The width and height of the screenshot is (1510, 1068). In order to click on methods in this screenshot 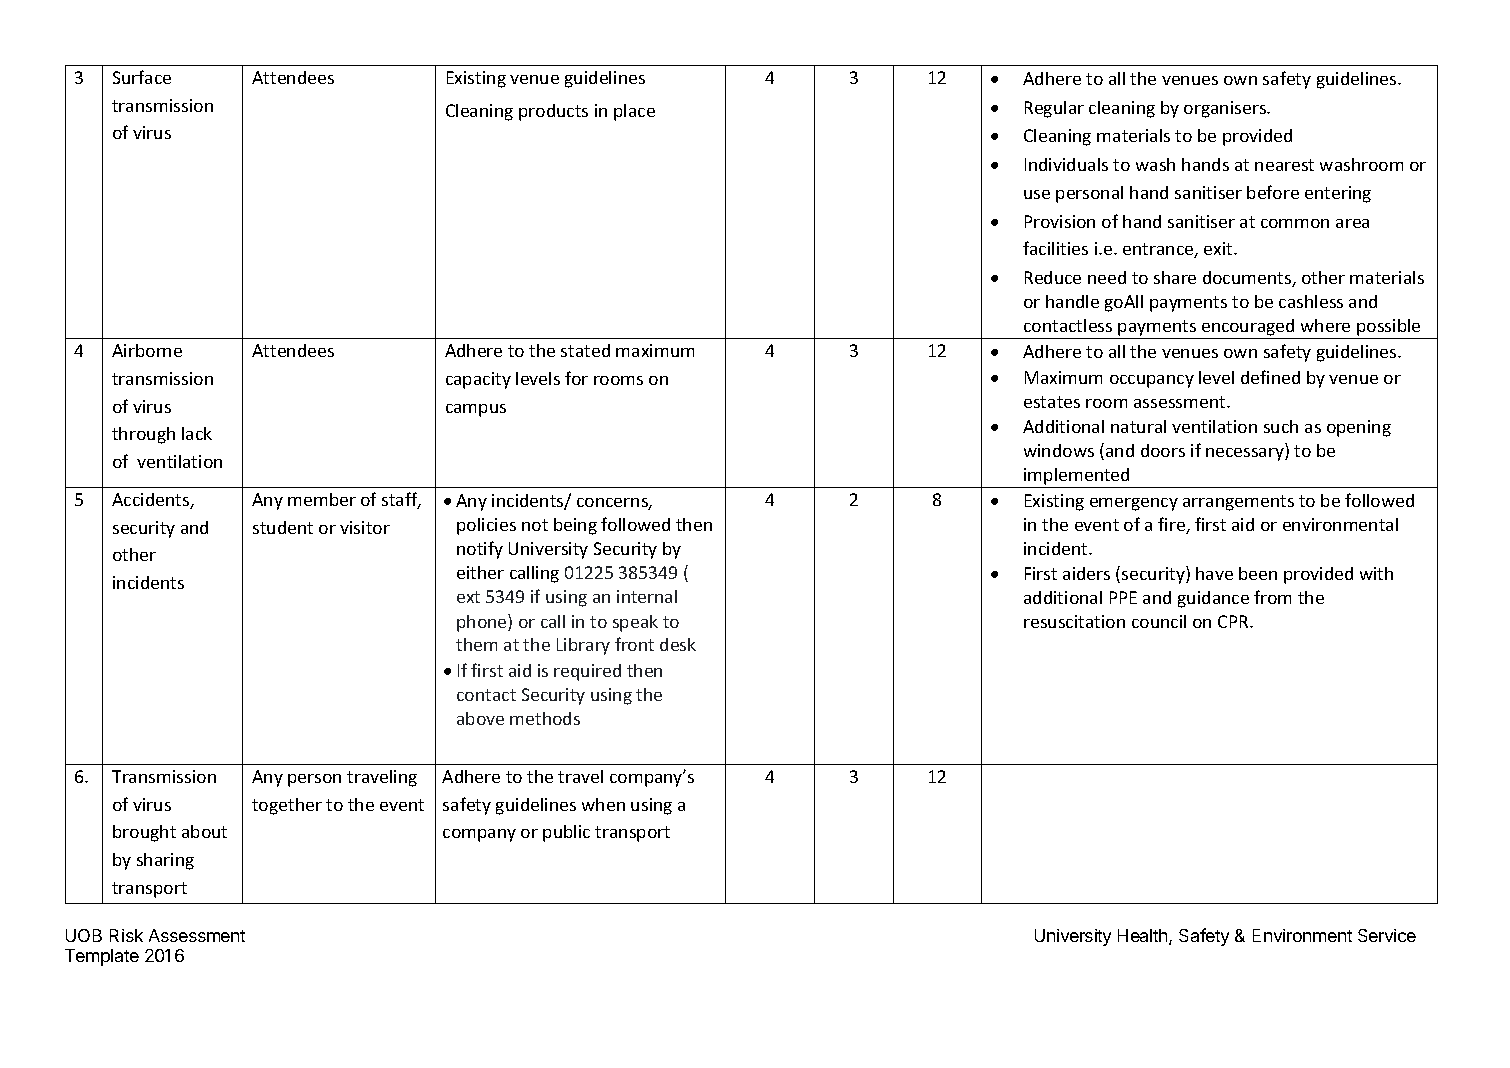, I will do `click(545, 718)`.
